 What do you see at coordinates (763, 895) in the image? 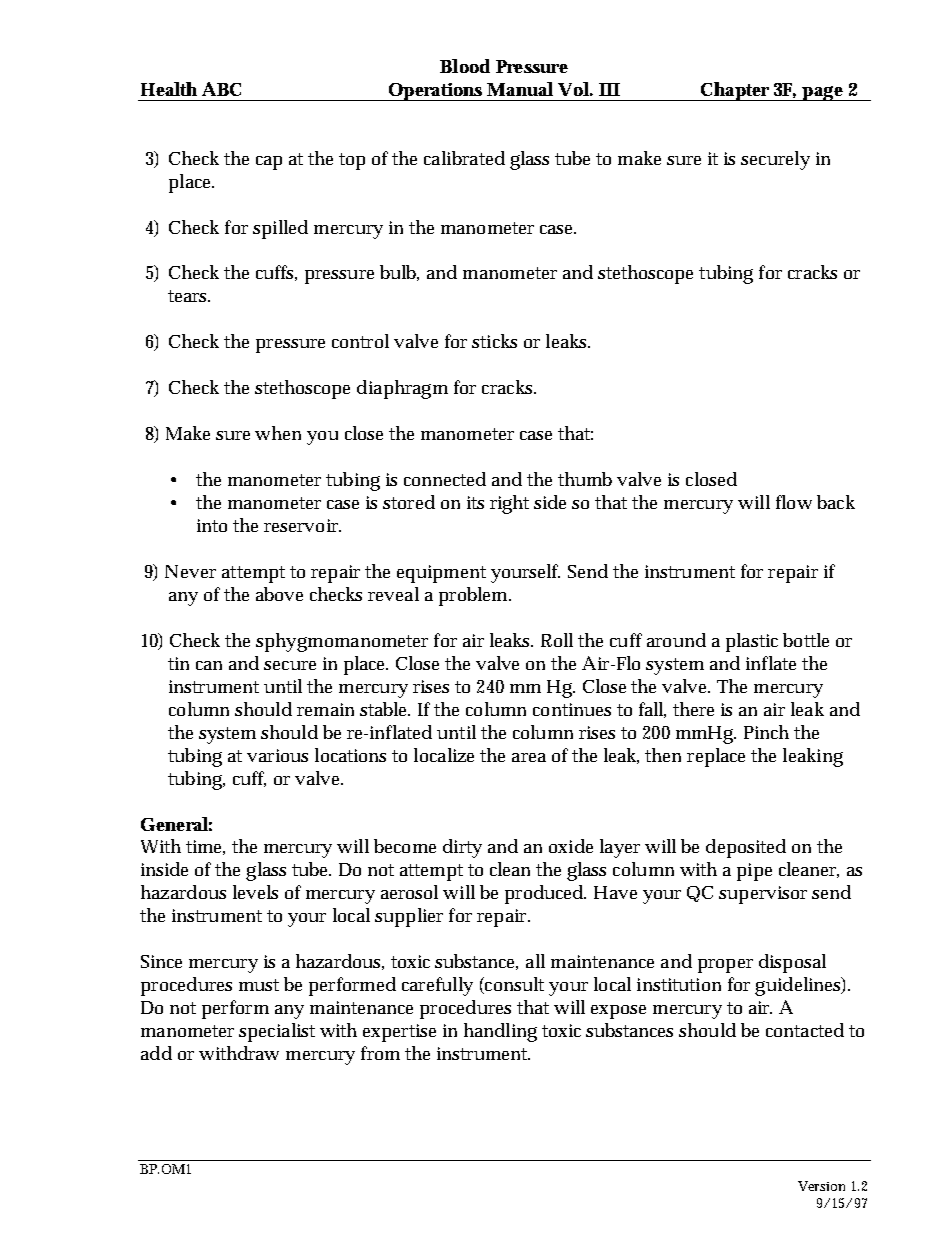
I see `supervisor` at bounding box center [763, 895].
